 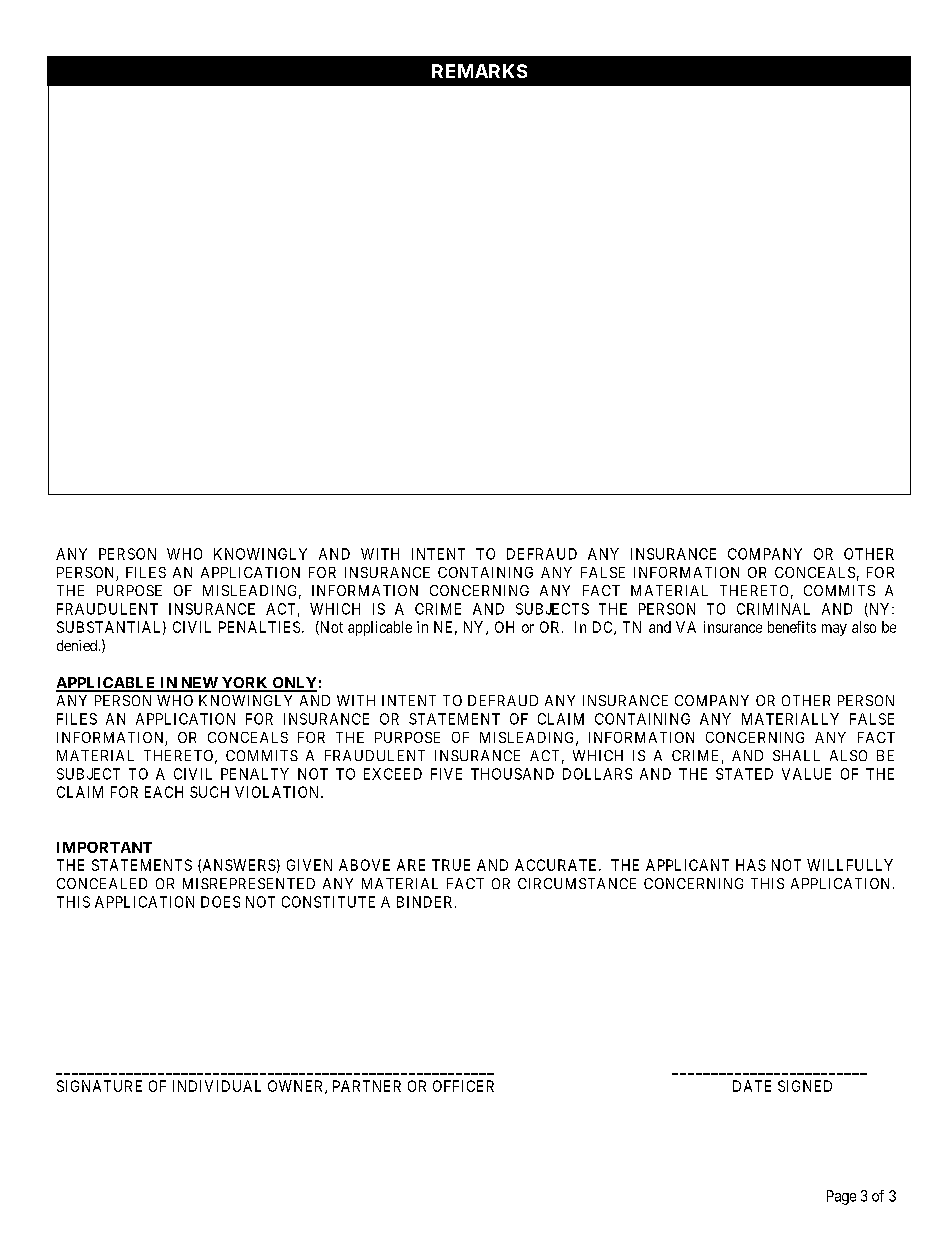 What do you see at coordinates (217, 1086) in the document?
I see `INDIVIDUAL` at bounding box center [217, 1086].
